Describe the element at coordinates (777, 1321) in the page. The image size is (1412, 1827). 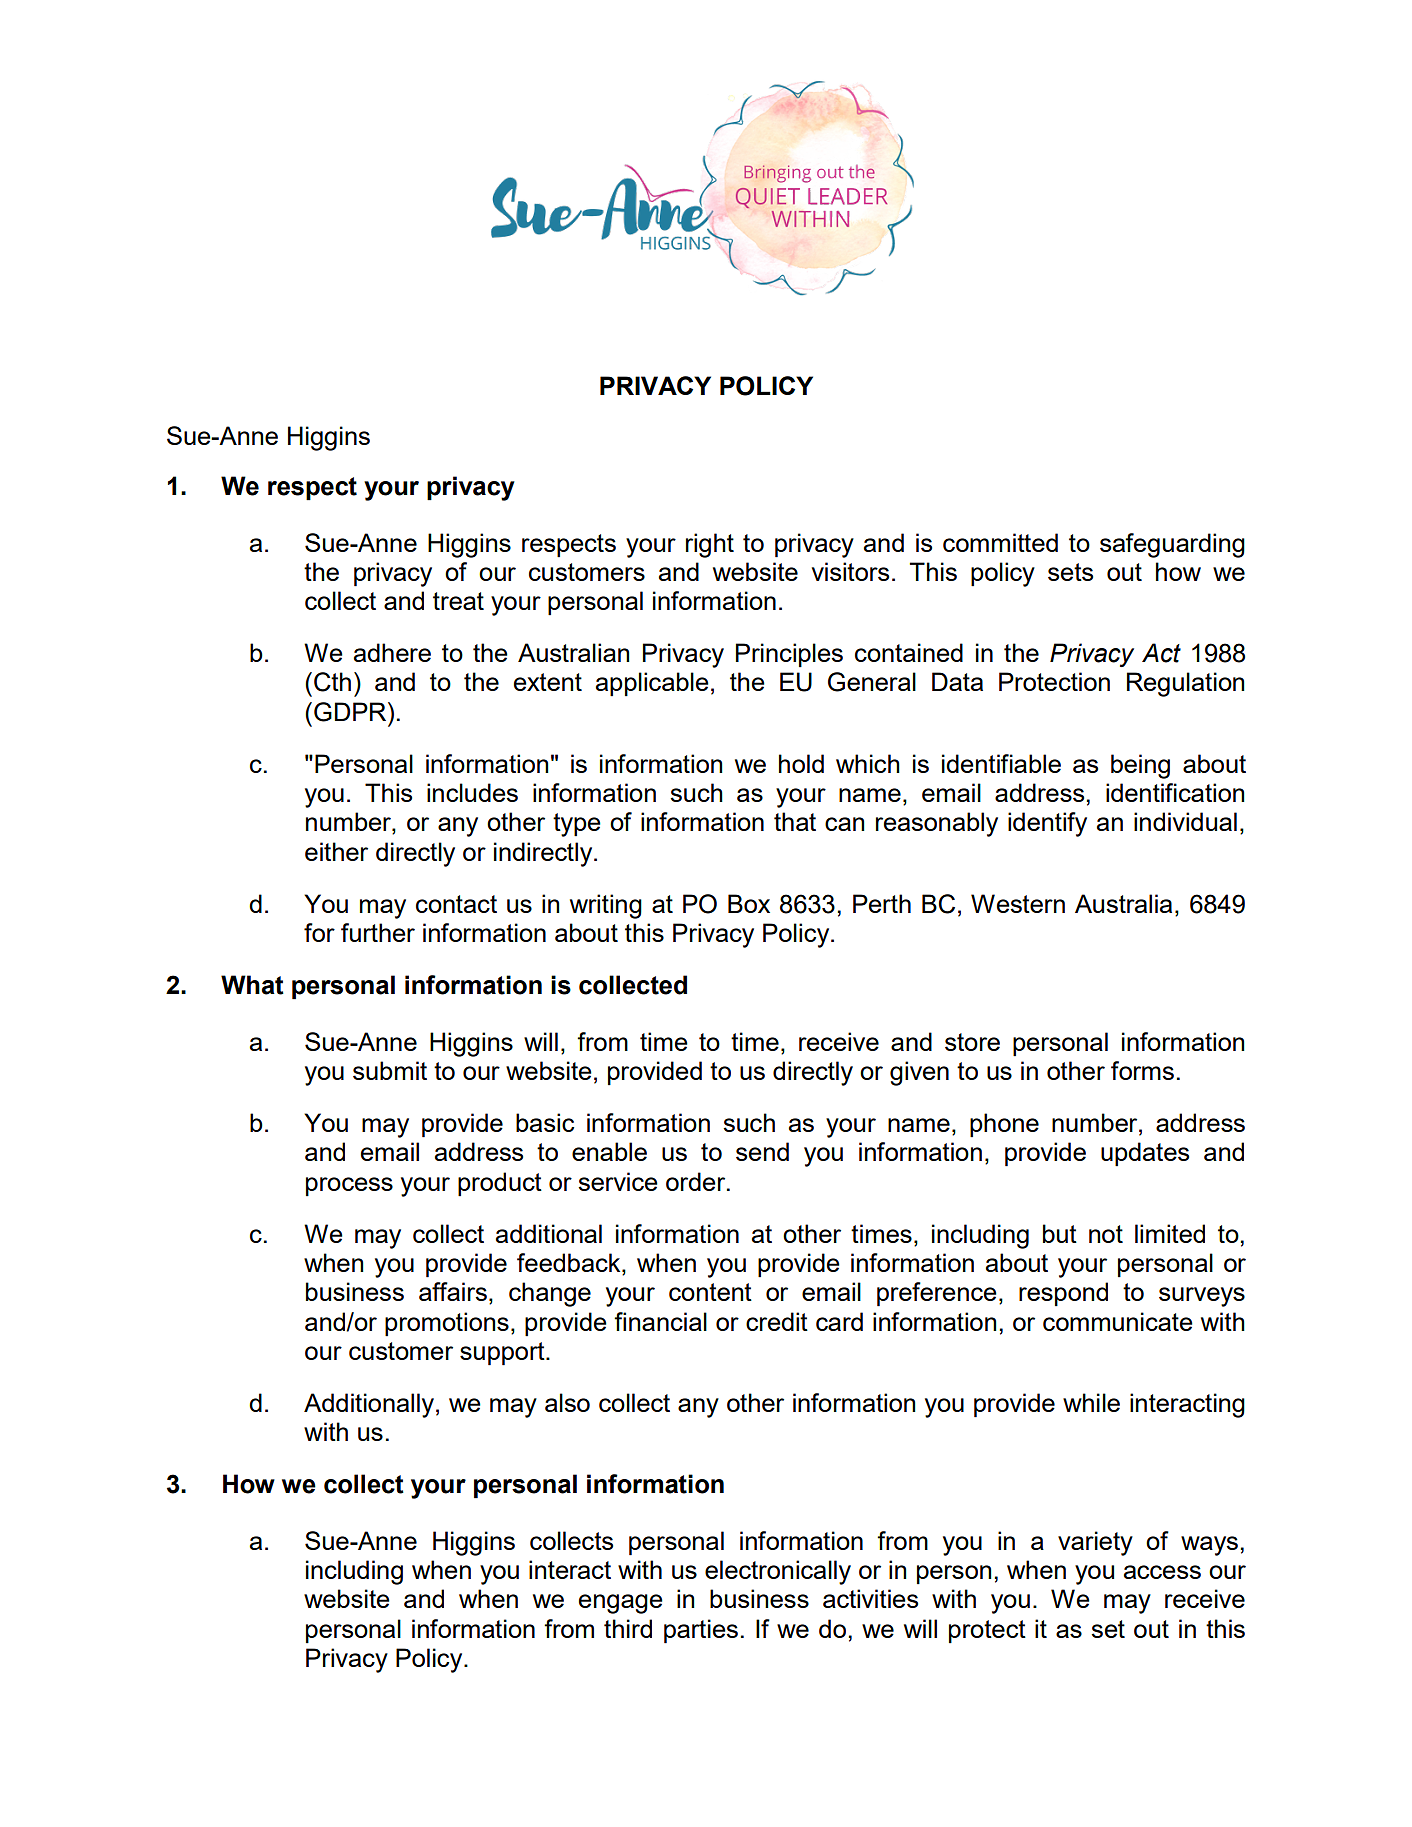
I see `credit` at that location.
